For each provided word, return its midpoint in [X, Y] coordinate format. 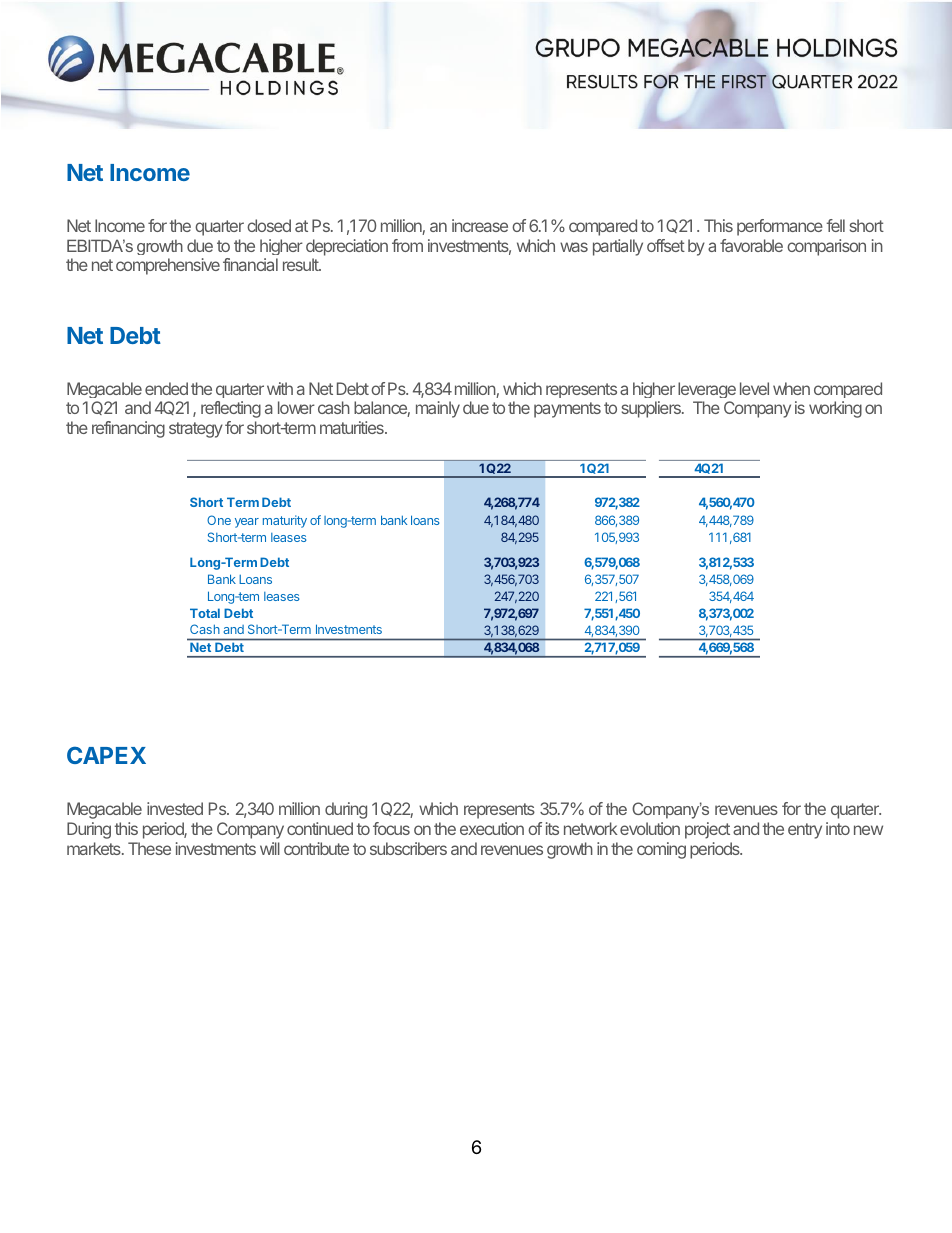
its [552, 828]
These [149, 848]
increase [480, 225]
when [791, 388]
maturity [285, 521]
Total [205, 613]
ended [166, 388]
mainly [438, 409]
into [838, 828]
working [835, 409]
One [219, 520]
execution [492, 828]
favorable [751, 245]
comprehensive [168, 266]
